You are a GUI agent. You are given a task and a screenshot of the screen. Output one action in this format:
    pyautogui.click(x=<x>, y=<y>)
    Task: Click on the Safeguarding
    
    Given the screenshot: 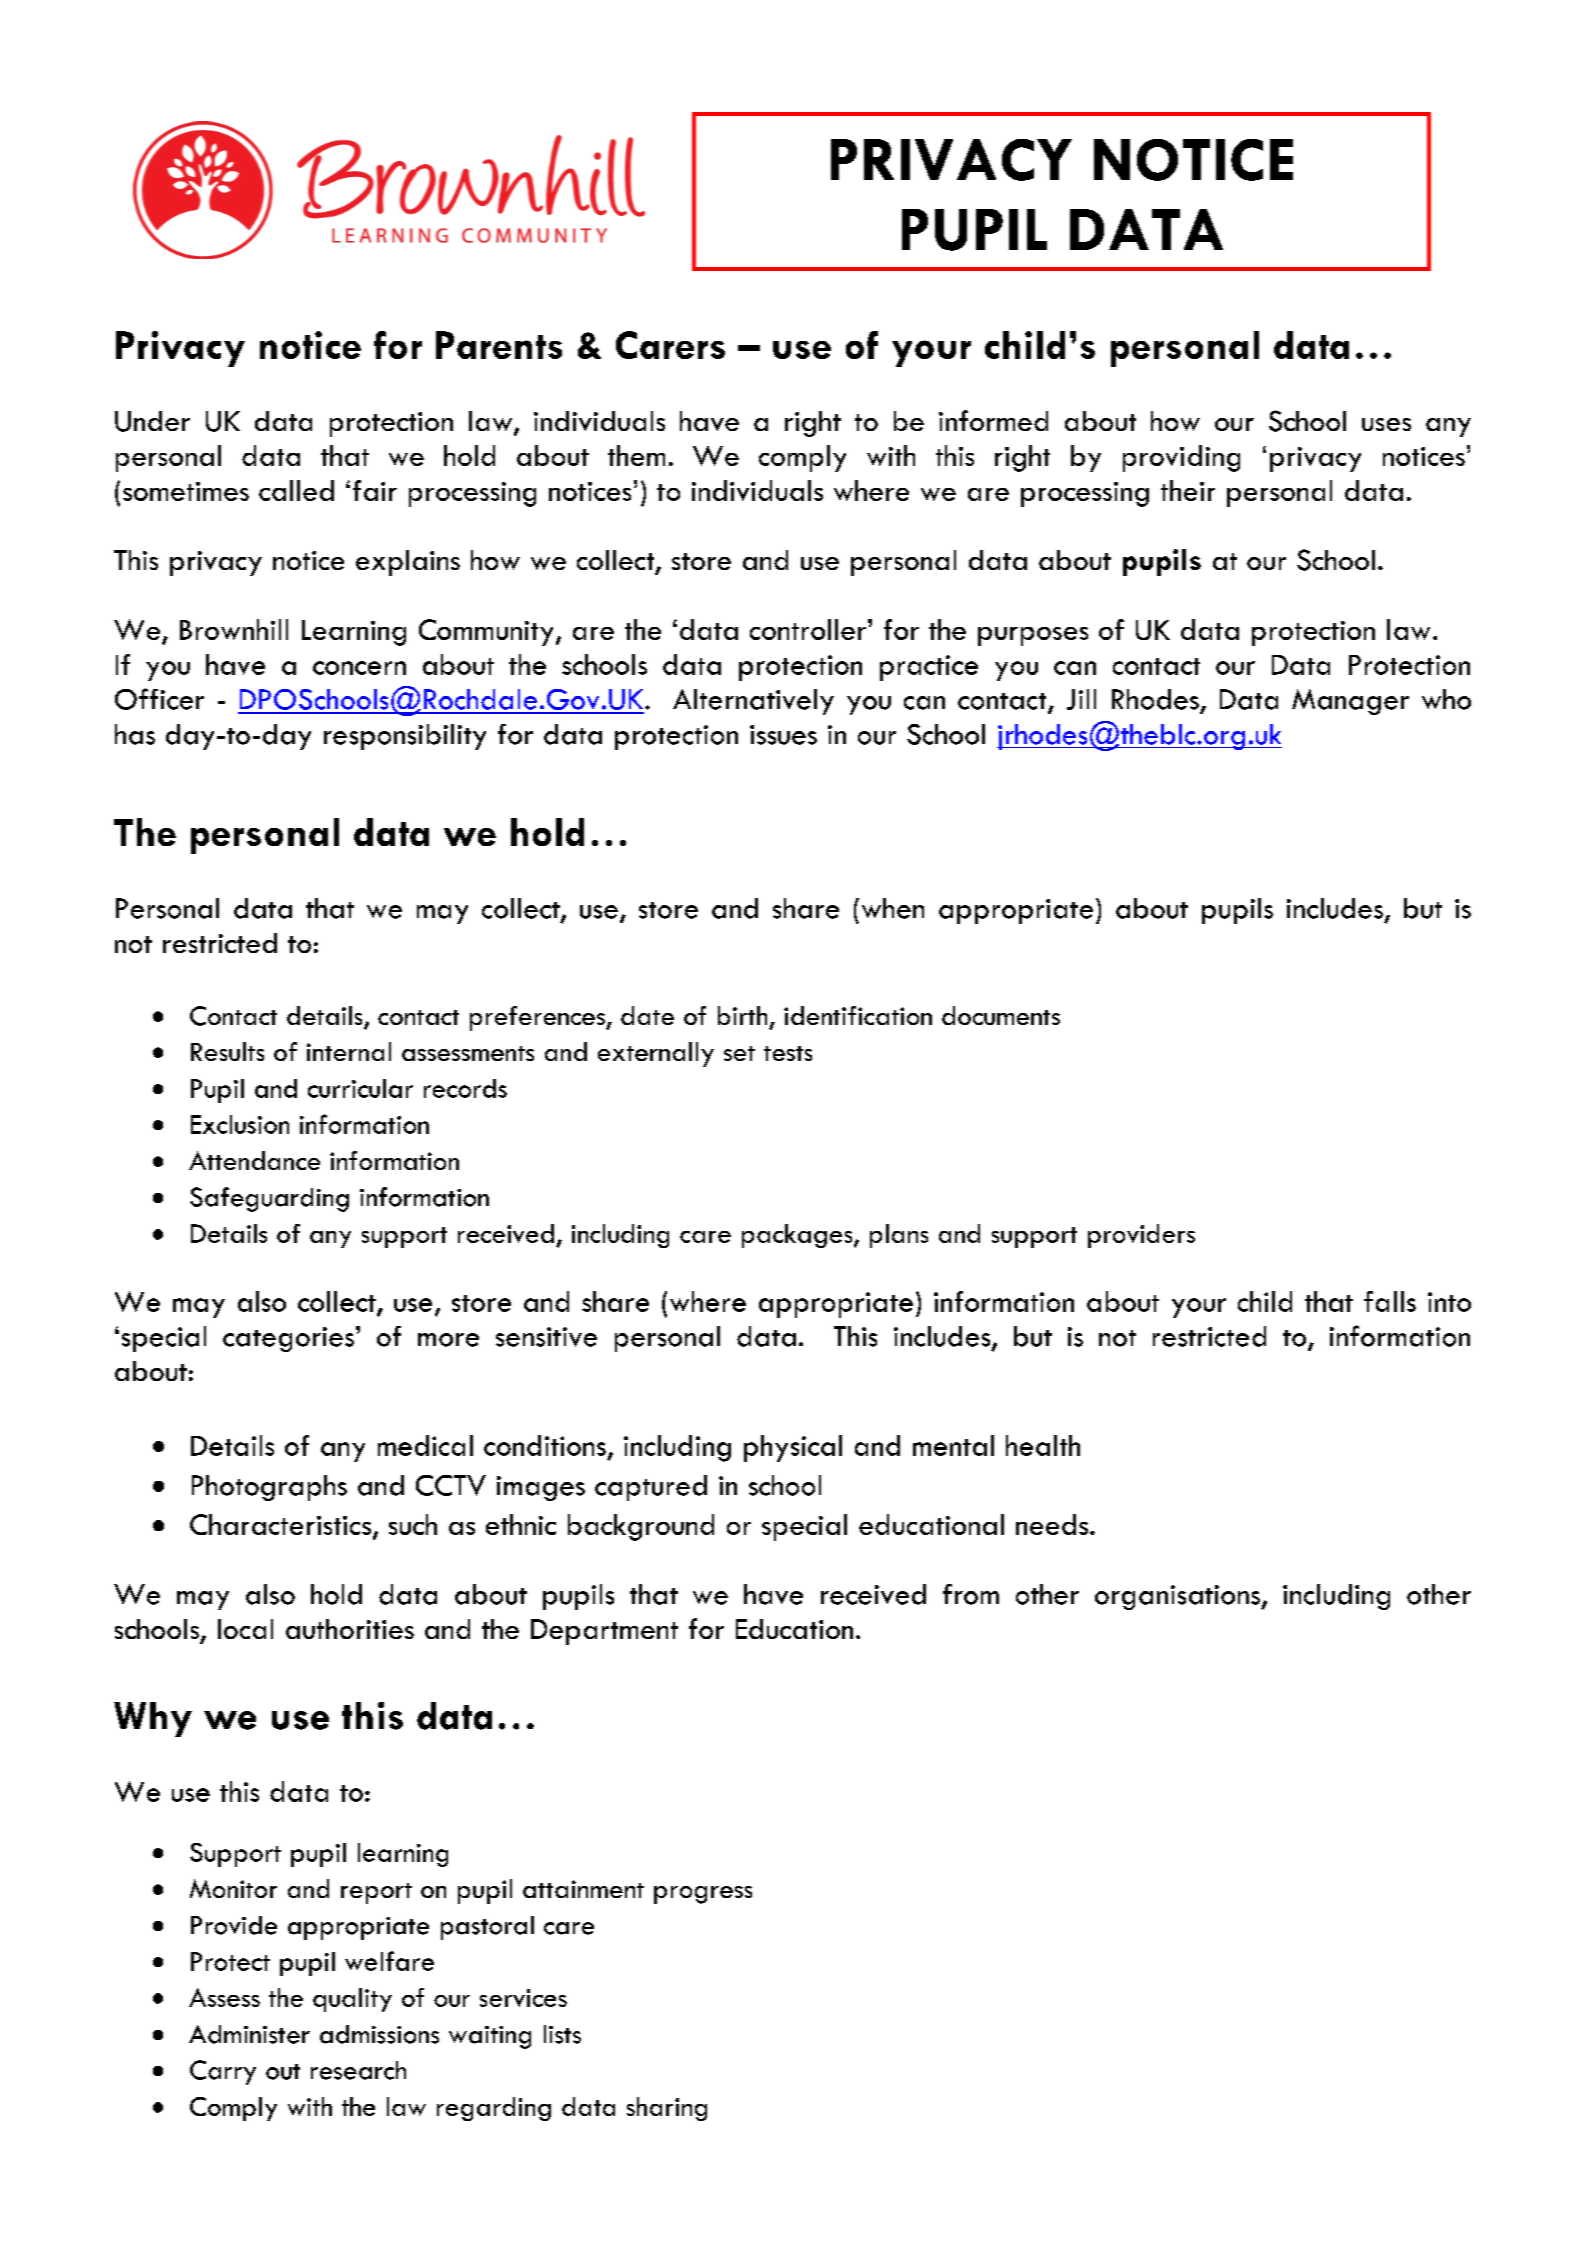 What is the action you would take?
    pyautogui.click(x=269, y=1199)
